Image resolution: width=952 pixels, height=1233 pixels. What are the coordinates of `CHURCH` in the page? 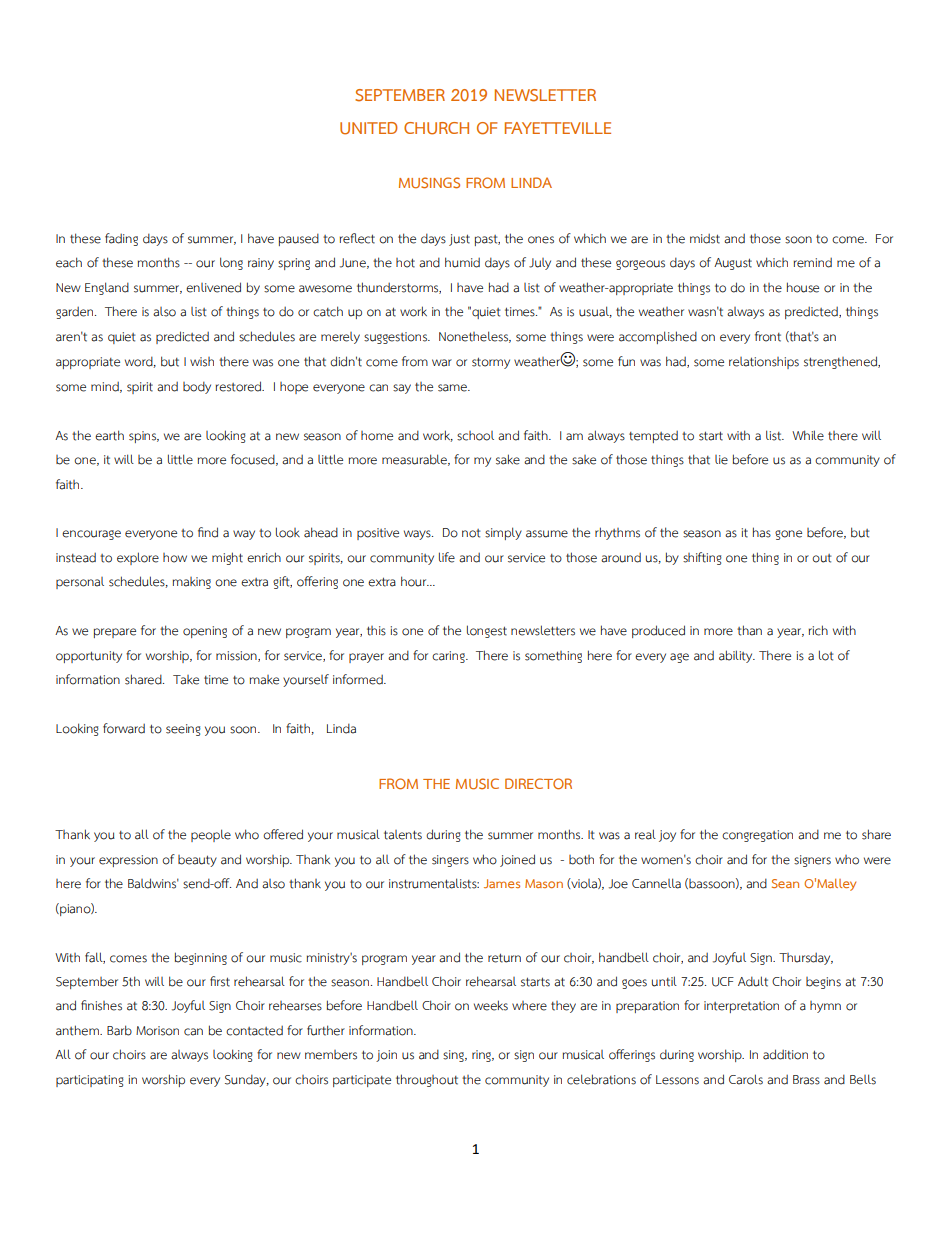 It's located at (436, 128).
